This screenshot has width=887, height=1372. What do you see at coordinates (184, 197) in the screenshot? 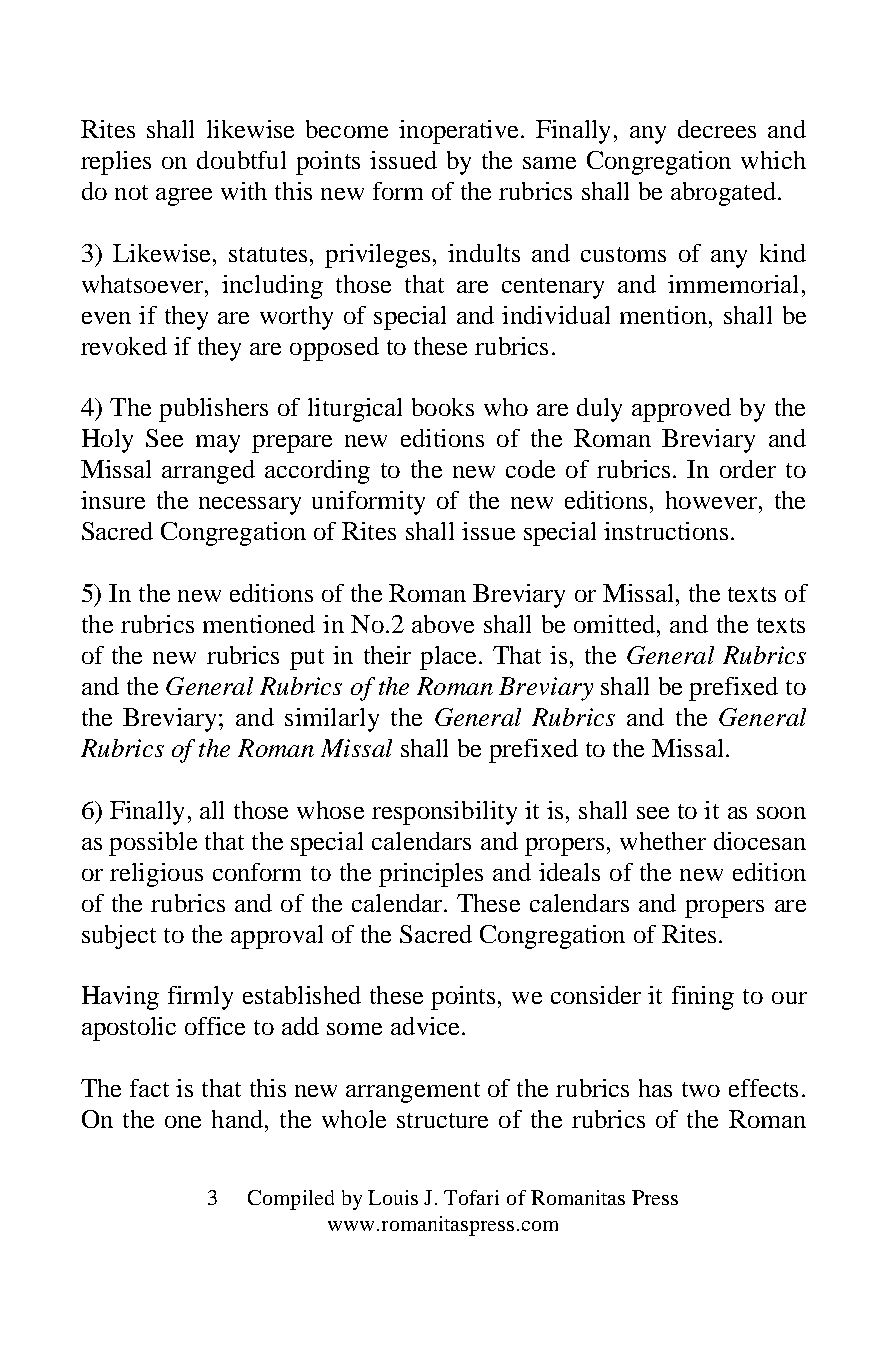
I see `agree` at bounding box center [184, 197].
